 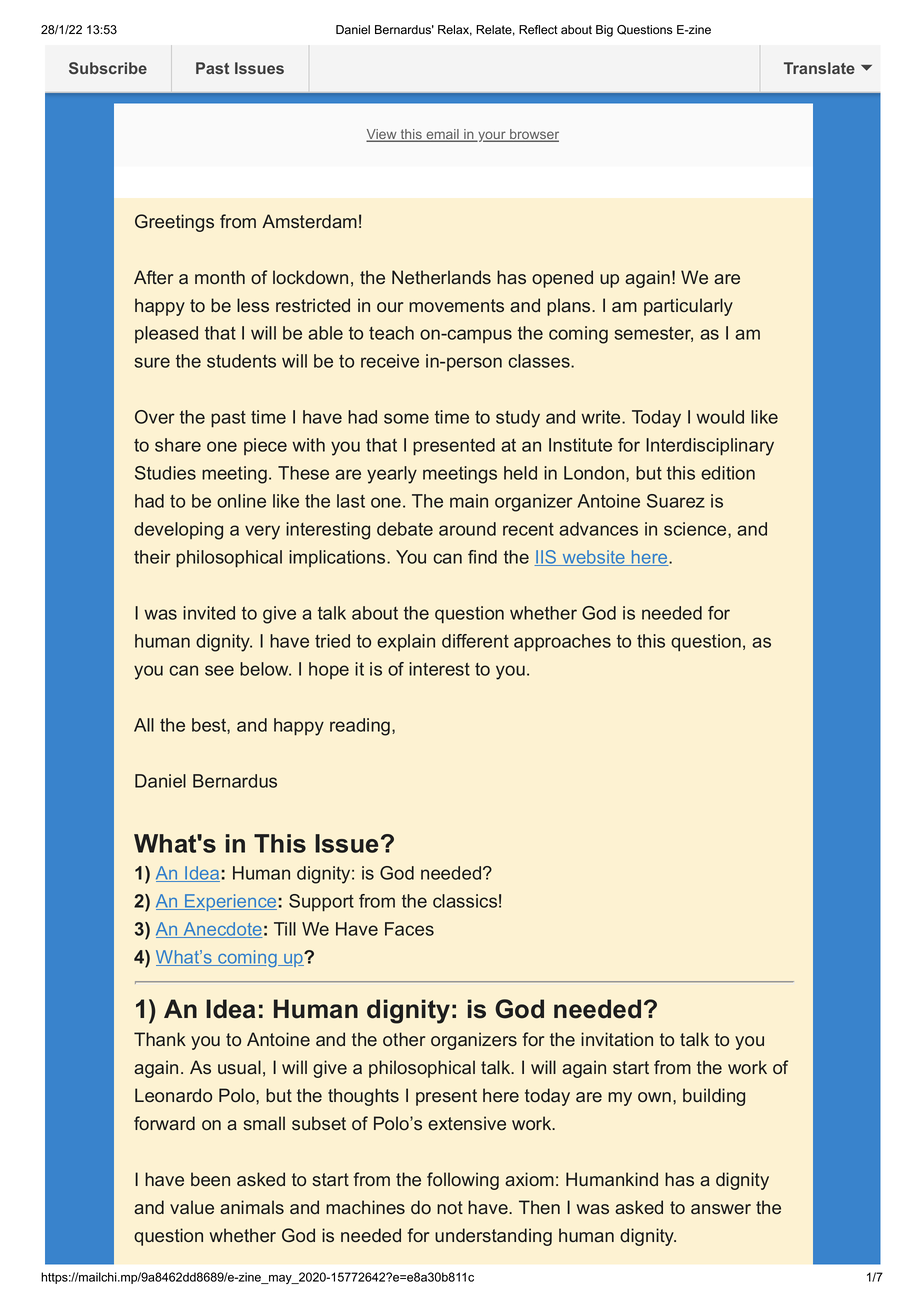 What do you see at coordinates (192, 1207) in the screenshot?
I see `value` at bounding box center [192, 1207].
